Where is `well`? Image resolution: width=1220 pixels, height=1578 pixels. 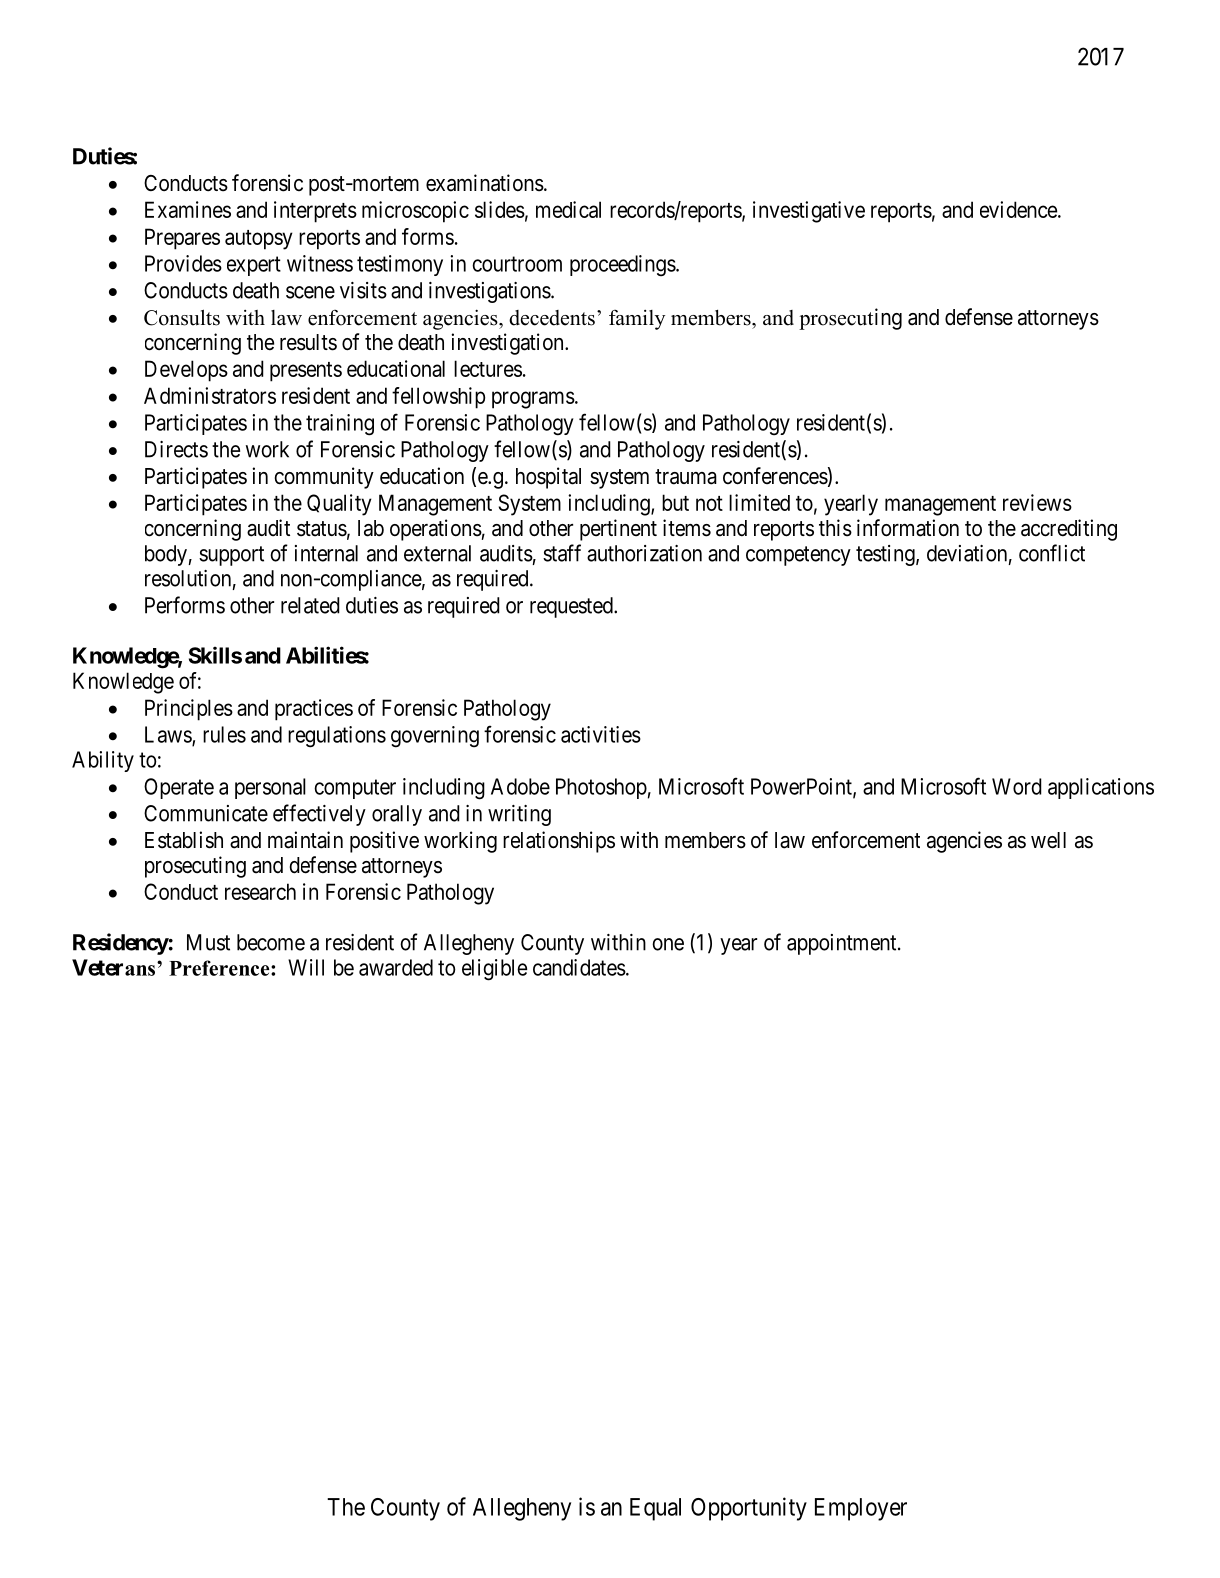 well is located at coordinates (1048, 840).
